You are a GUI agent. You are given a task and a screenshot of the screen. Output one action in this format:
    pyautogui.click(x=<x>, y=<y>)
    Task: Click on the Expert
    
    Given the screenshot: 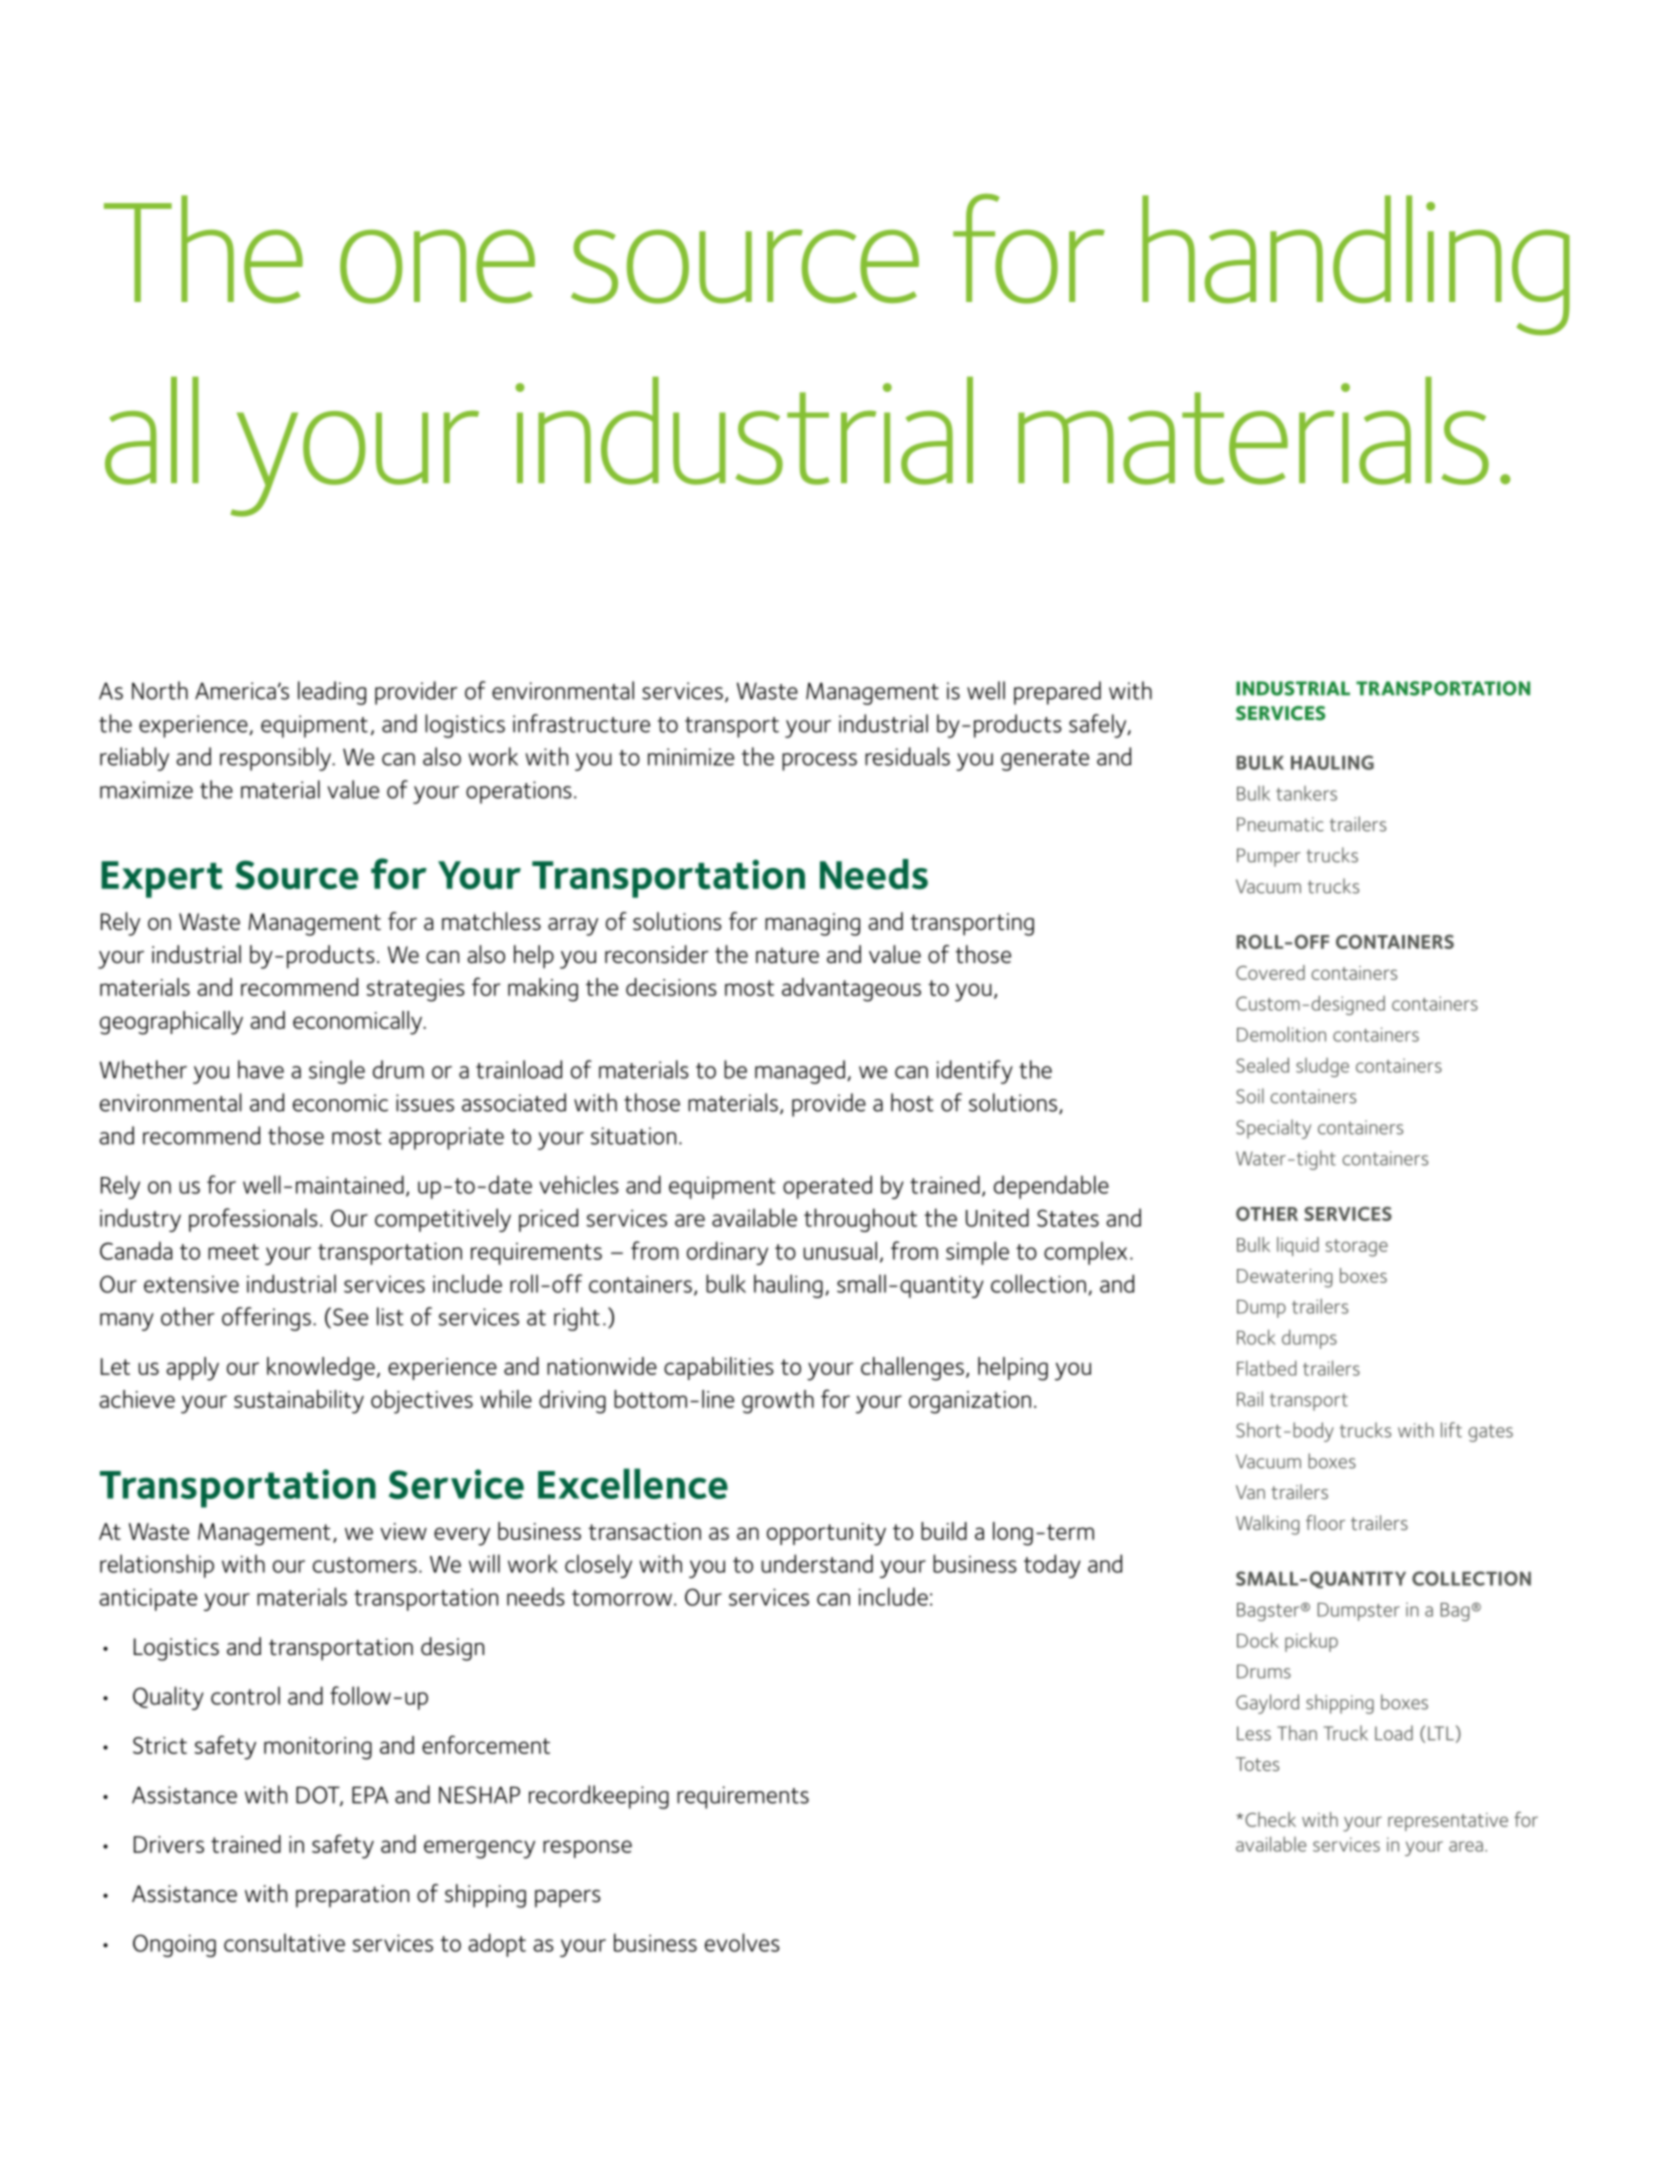 What is the action you would take?
    pyautogui.click(x=162, y=879)
